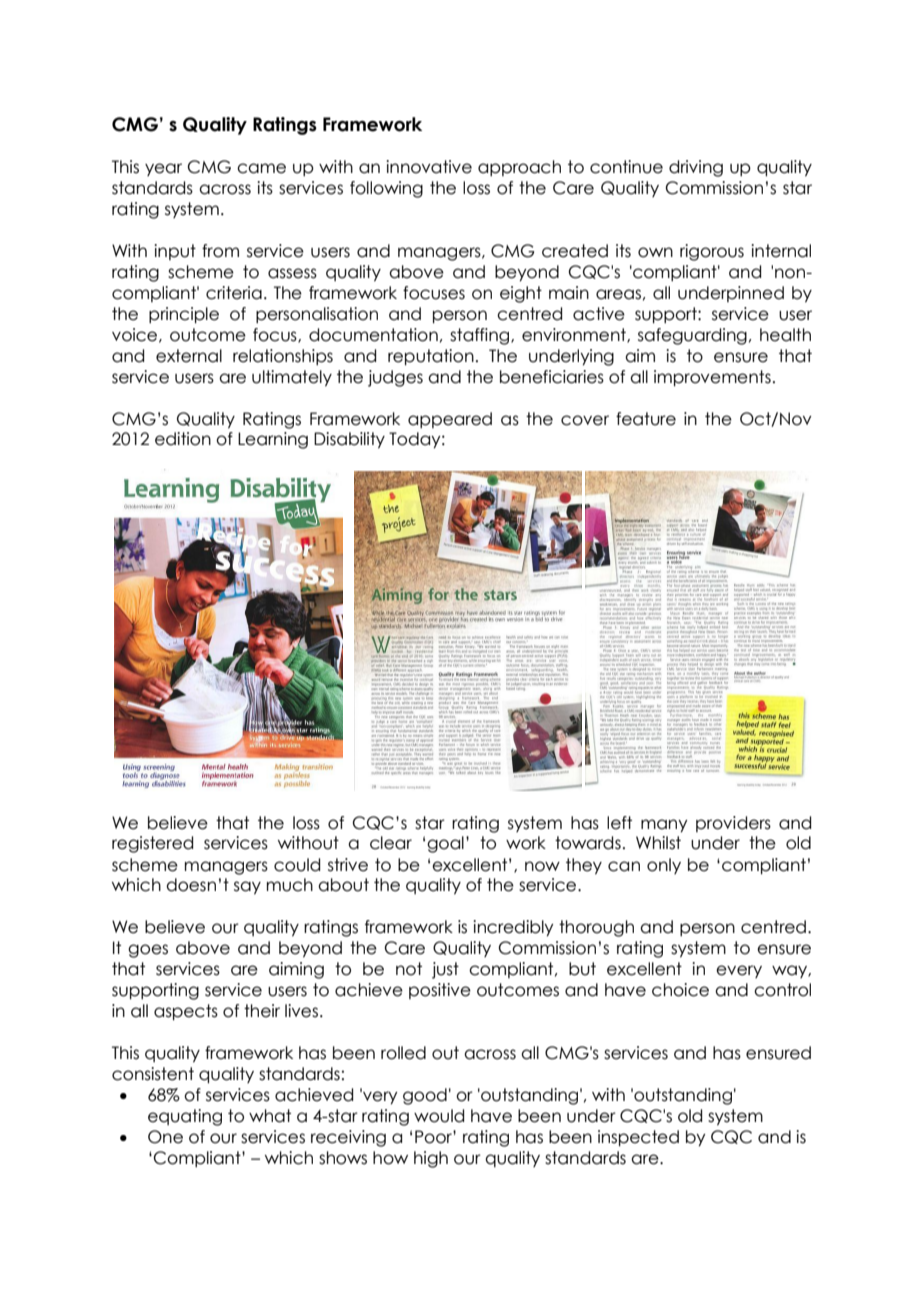  Describe the element at coordinates (450, 420) in the document. I see `appeared` at that location.
